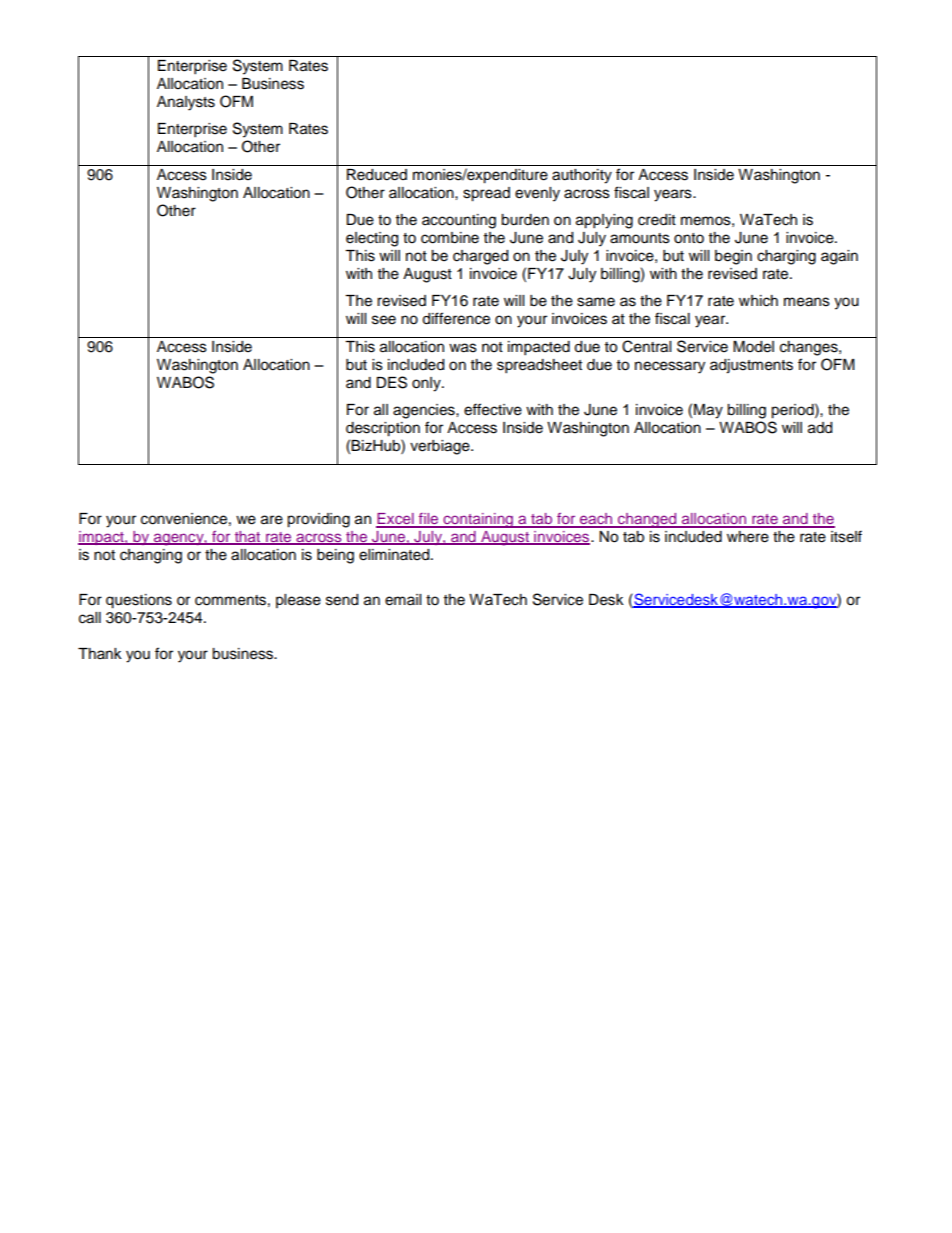  What do you see at coordinates (184, 519) in the screenshot?
I see `convenience` at bounding box center [184, 519].
